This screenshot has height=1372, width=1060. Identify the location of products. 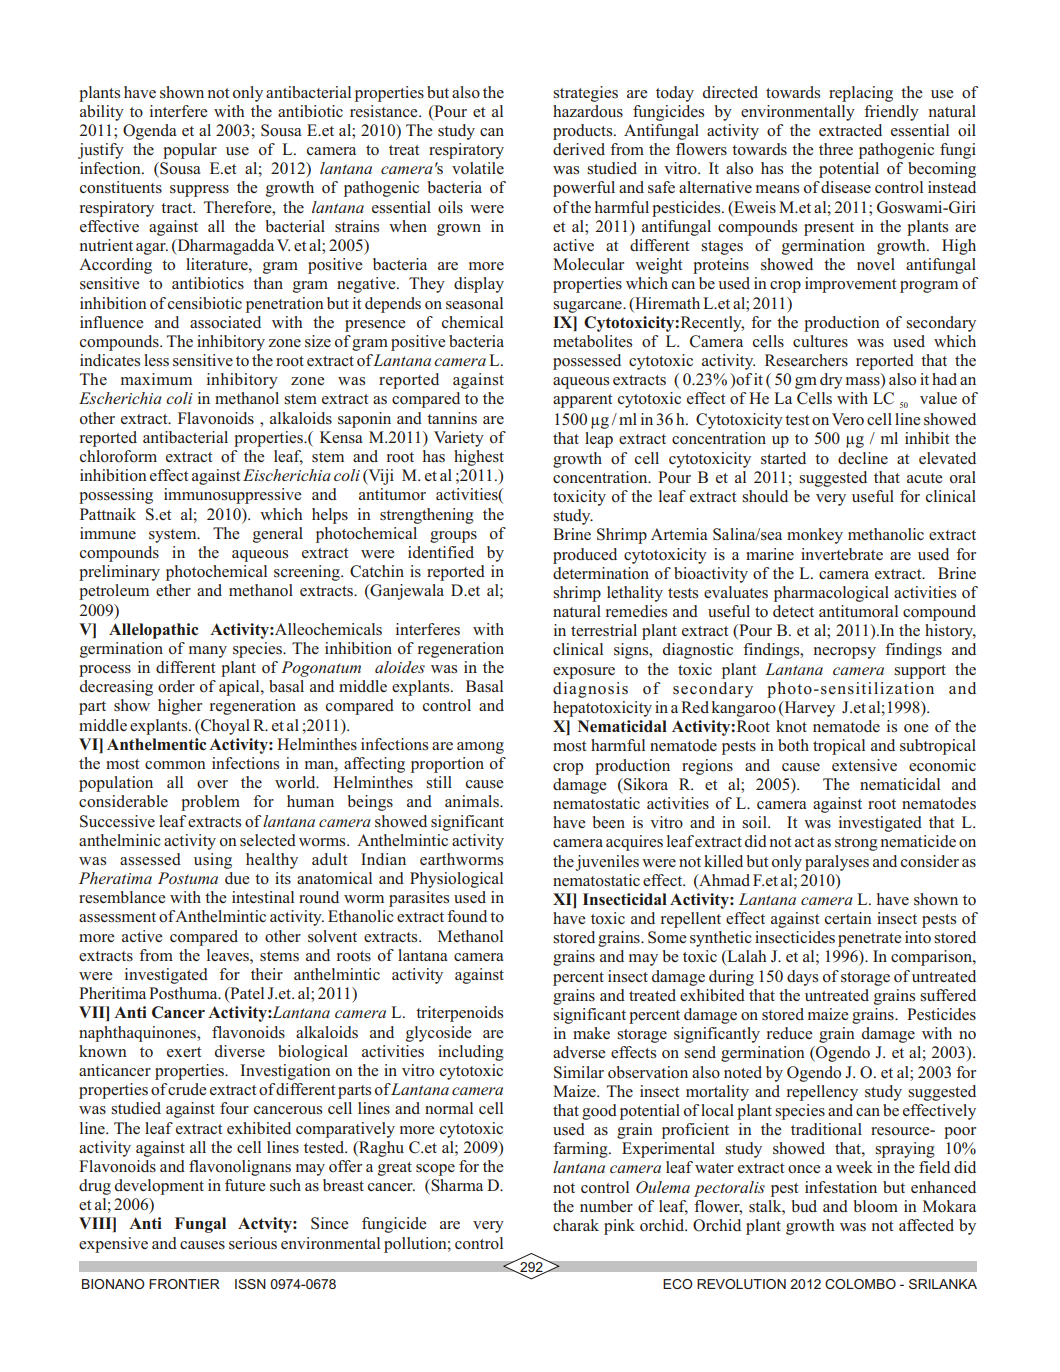
(584, 132).
